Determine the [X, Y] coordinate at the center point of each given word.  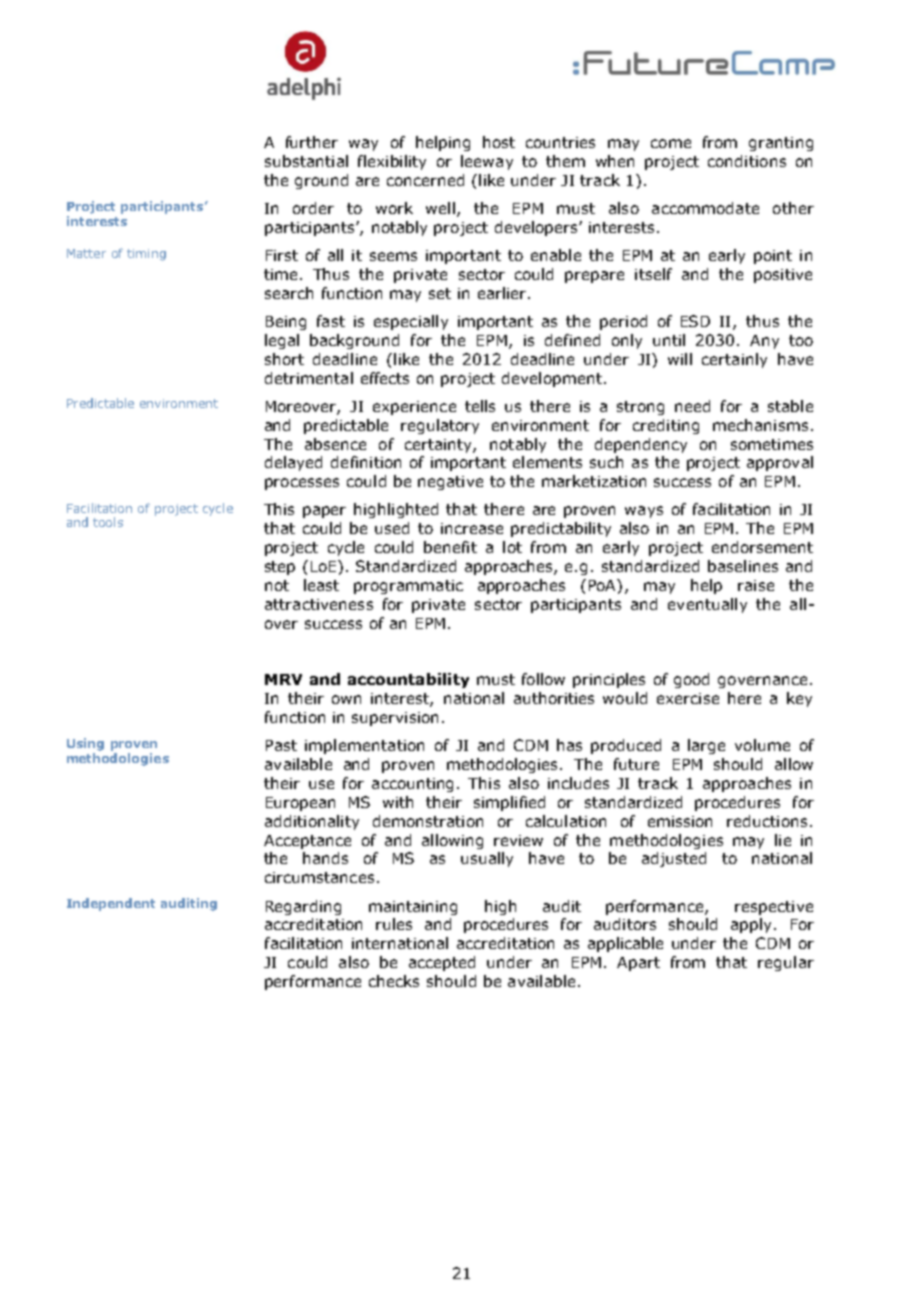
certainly [734, 360]
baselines [743, 566]
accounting [412, 785]
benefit [450, 547]
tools [108, 522]
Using [85, 744]
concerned [425, 180]
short [284, 359]
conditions [747, 161]
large [706, 746]
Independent [111, 904]
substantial [306, 161]
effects [385, 378]
